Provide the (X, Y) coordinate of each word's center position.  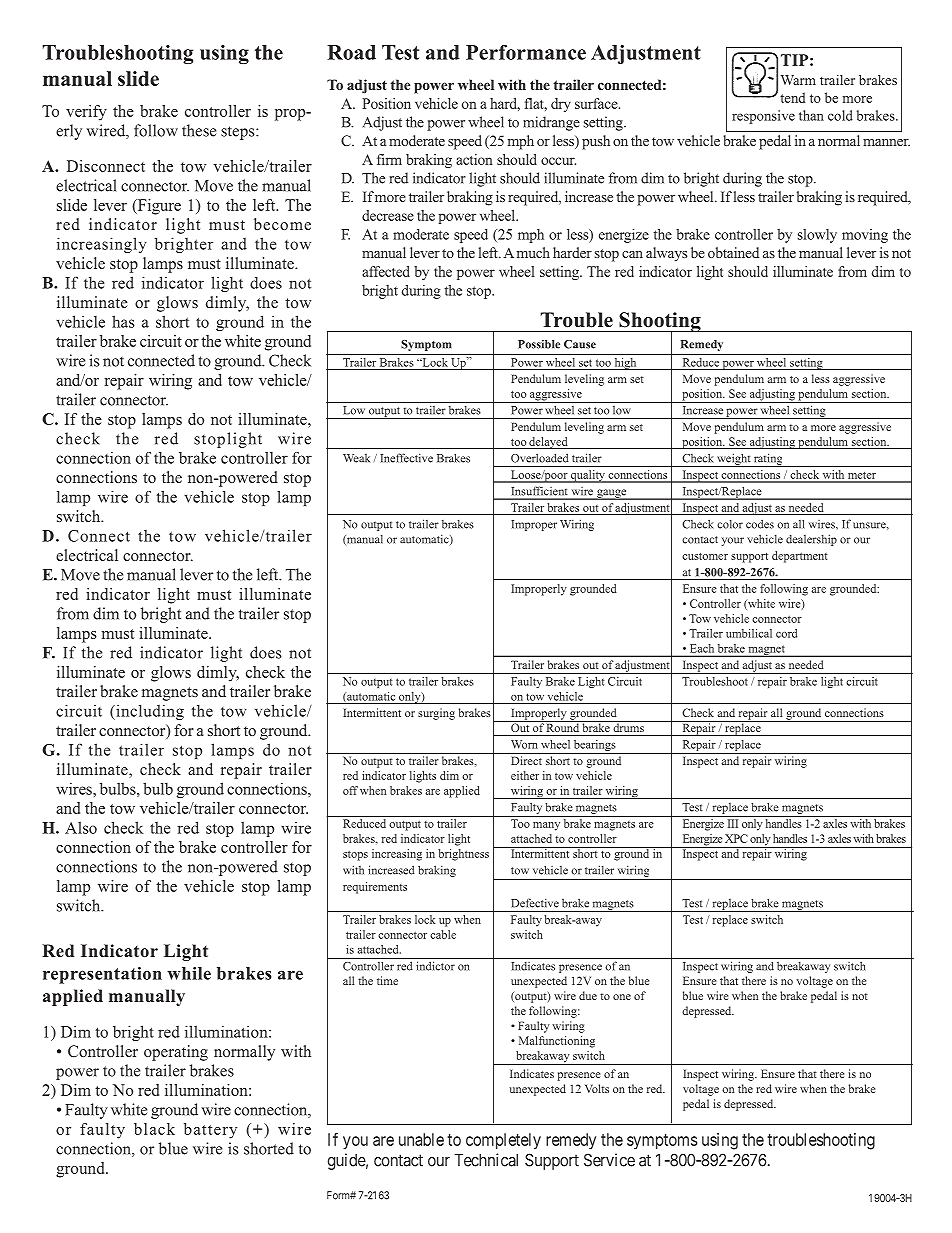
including (149, 712)
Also (81, 827)
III (733, 823)
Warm (798, 80)
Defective (535, 903)
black (154, 1129)
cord (786, 633)
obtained (733, 252)
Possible (539, 344)
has (123, 321)
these (199, 130)
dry (561, 105)
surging (436, 714)
